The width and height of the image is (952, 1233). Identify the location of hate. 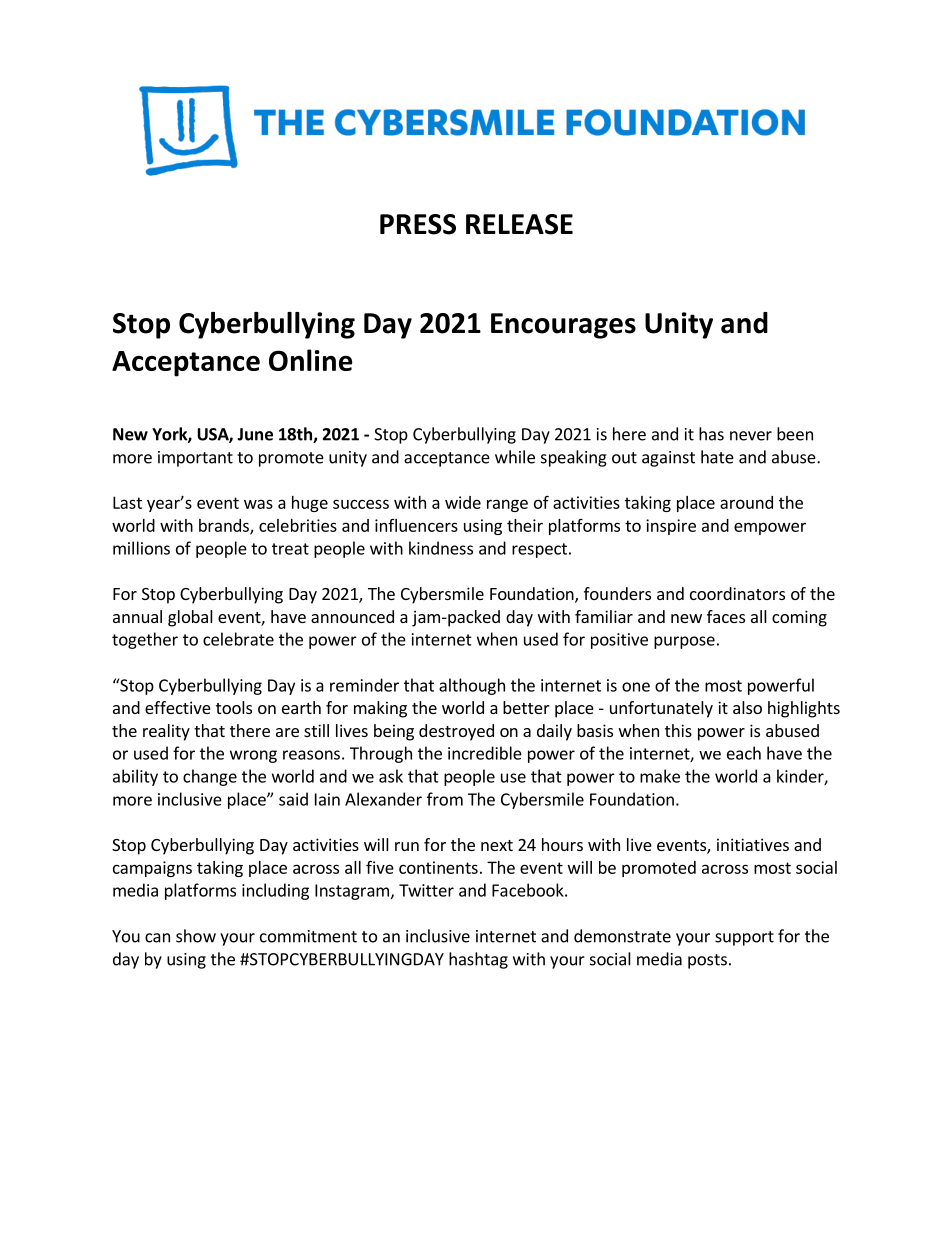
(717, 457).
